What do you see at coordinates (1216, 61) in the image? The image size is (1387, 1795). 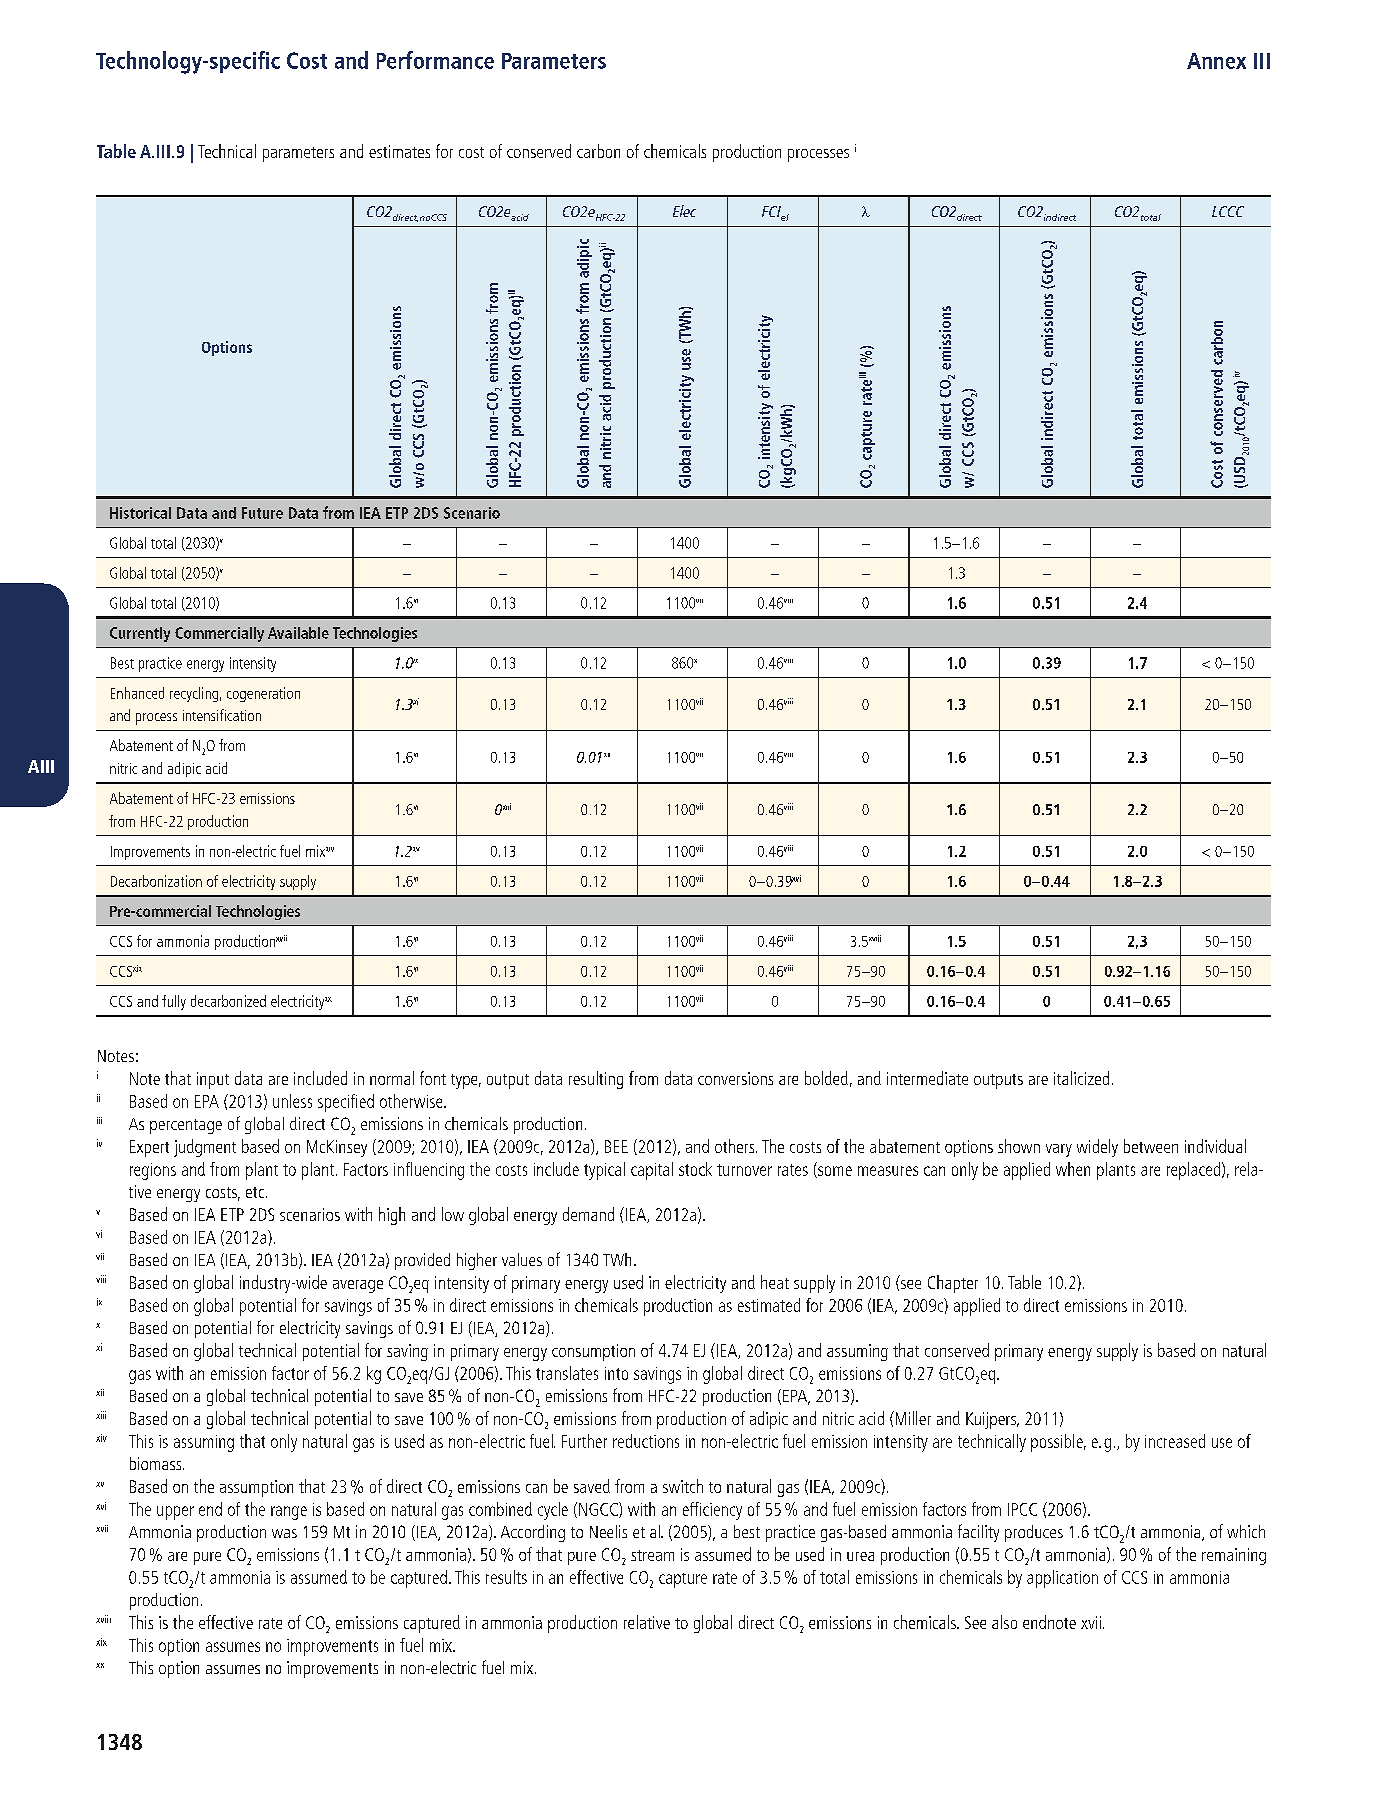 I see `Annex` at bounding box center [1216, 61].
